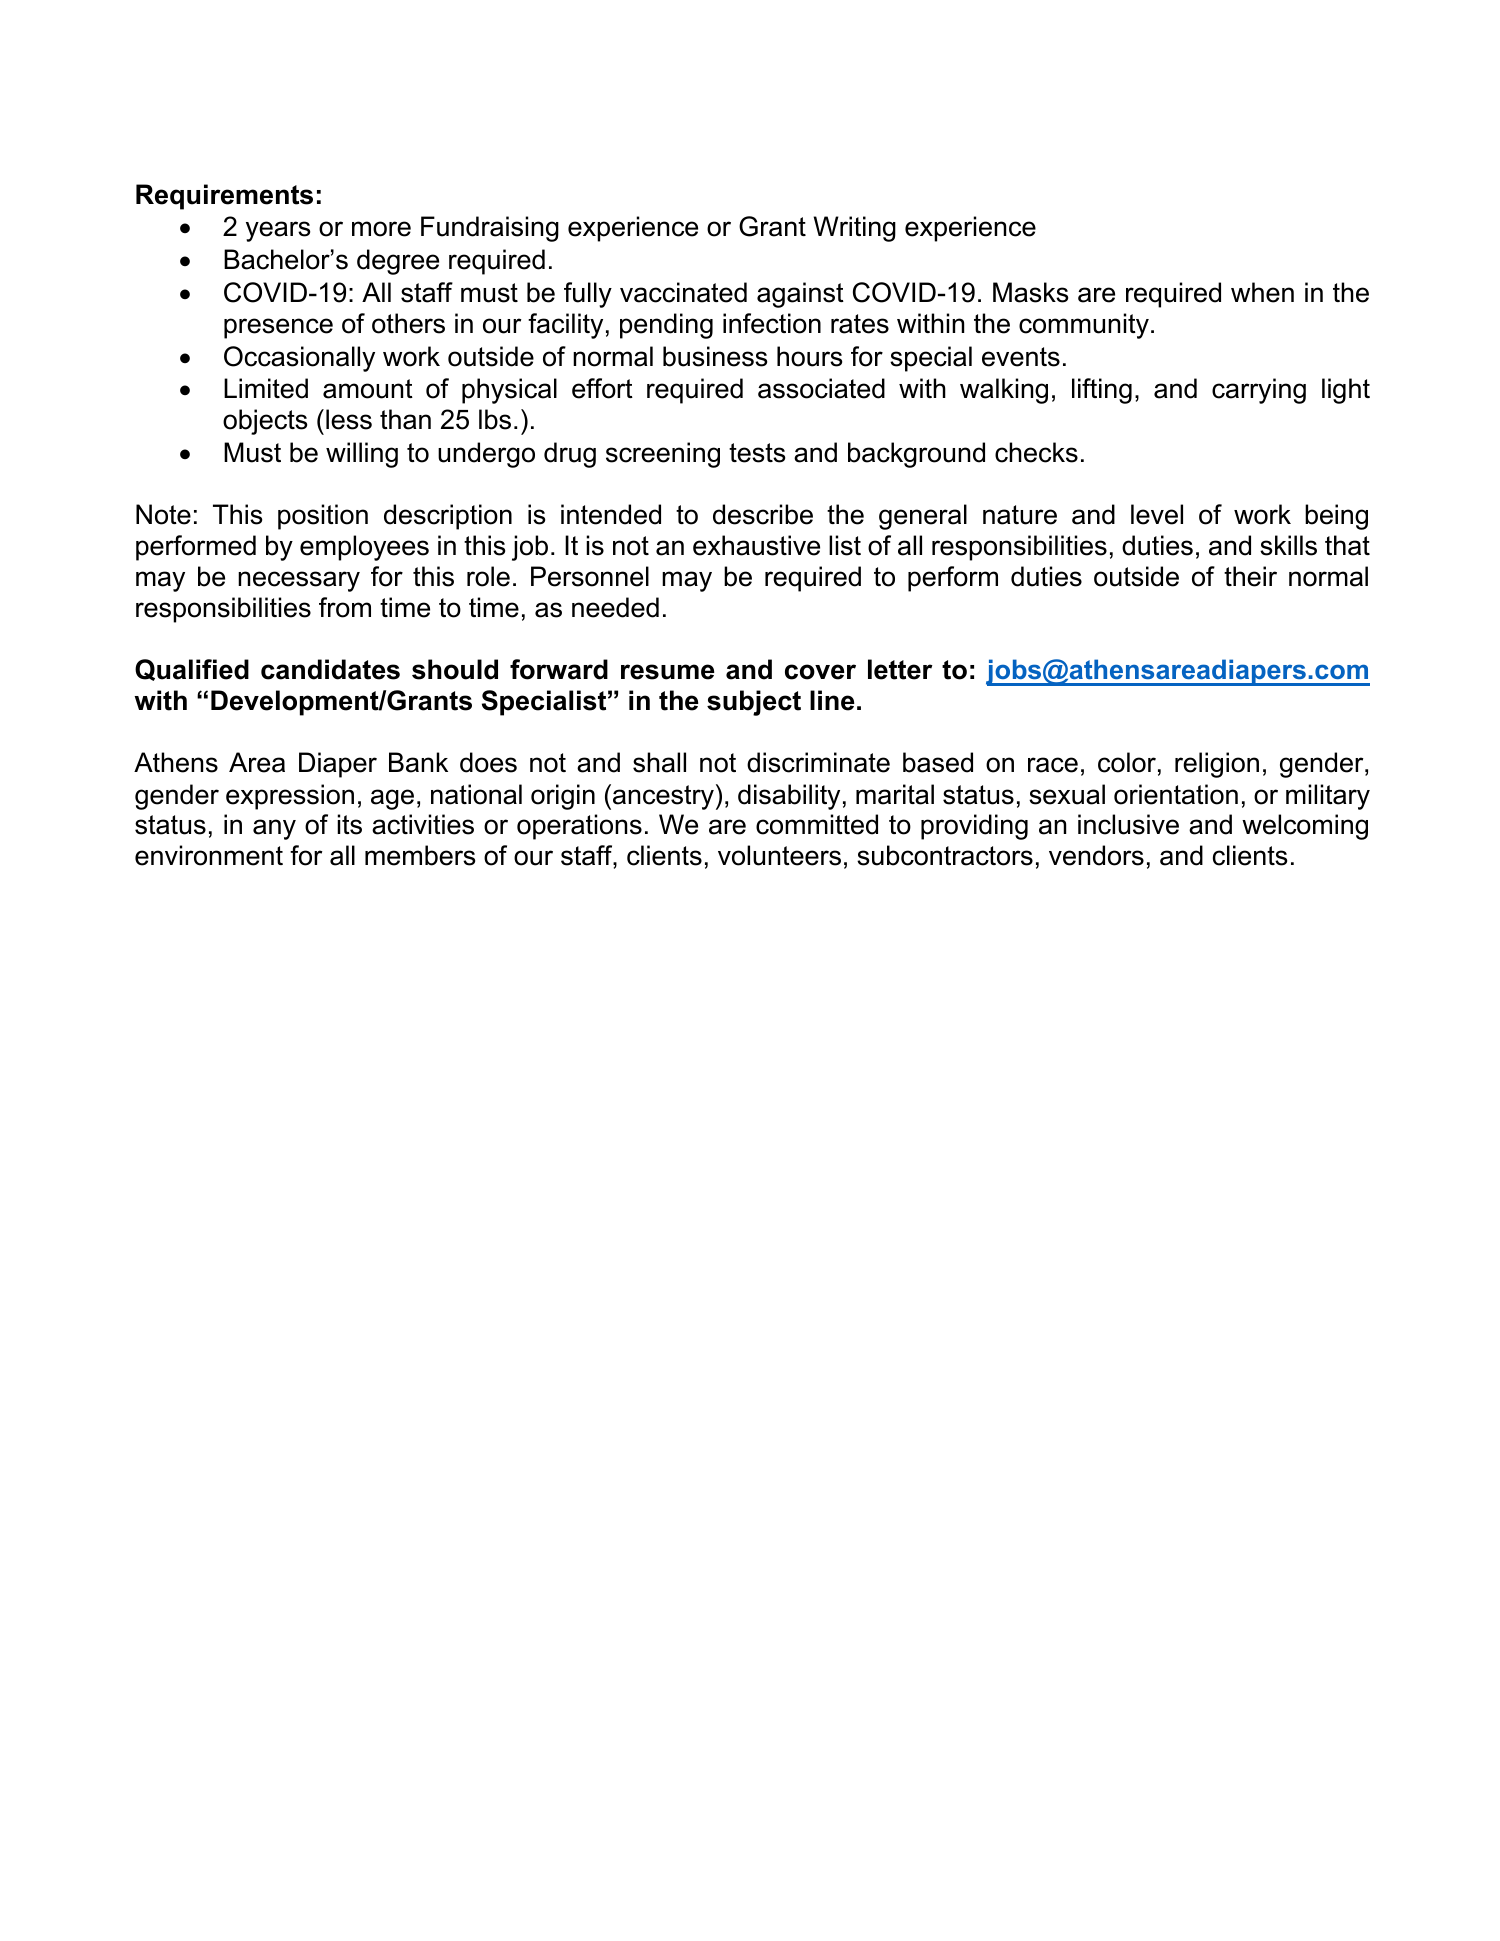 The width and height of the document is (1500, 1941). I want to click on years, so click(278, 231).
